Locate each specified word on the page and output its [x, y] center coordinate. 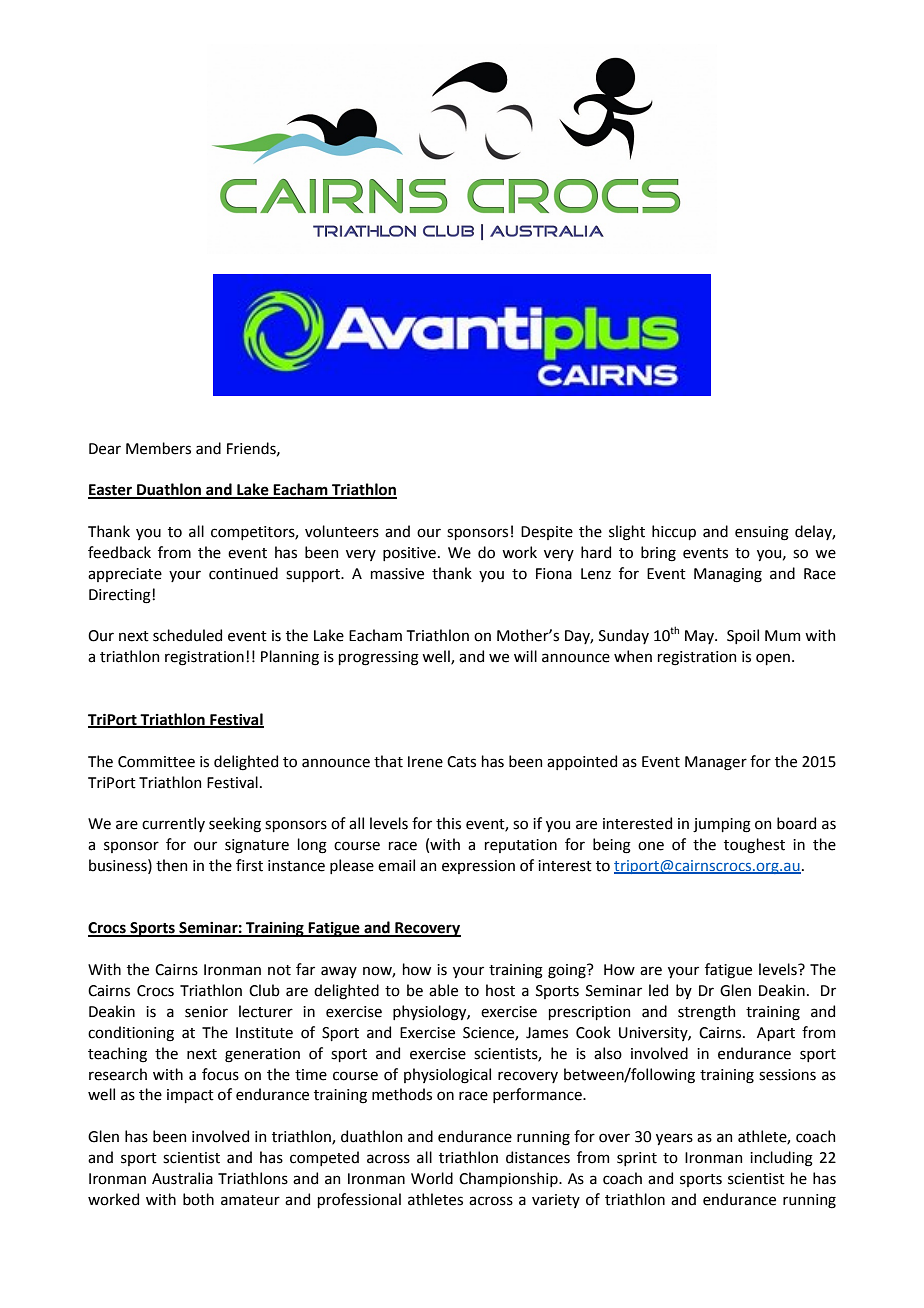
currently [173, 824]
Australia [182, 1178]
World [432, 1178]
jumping [722, 825]
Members [158, 448]
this [448, 823]
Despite [547, 533]
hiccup [674, 532]
